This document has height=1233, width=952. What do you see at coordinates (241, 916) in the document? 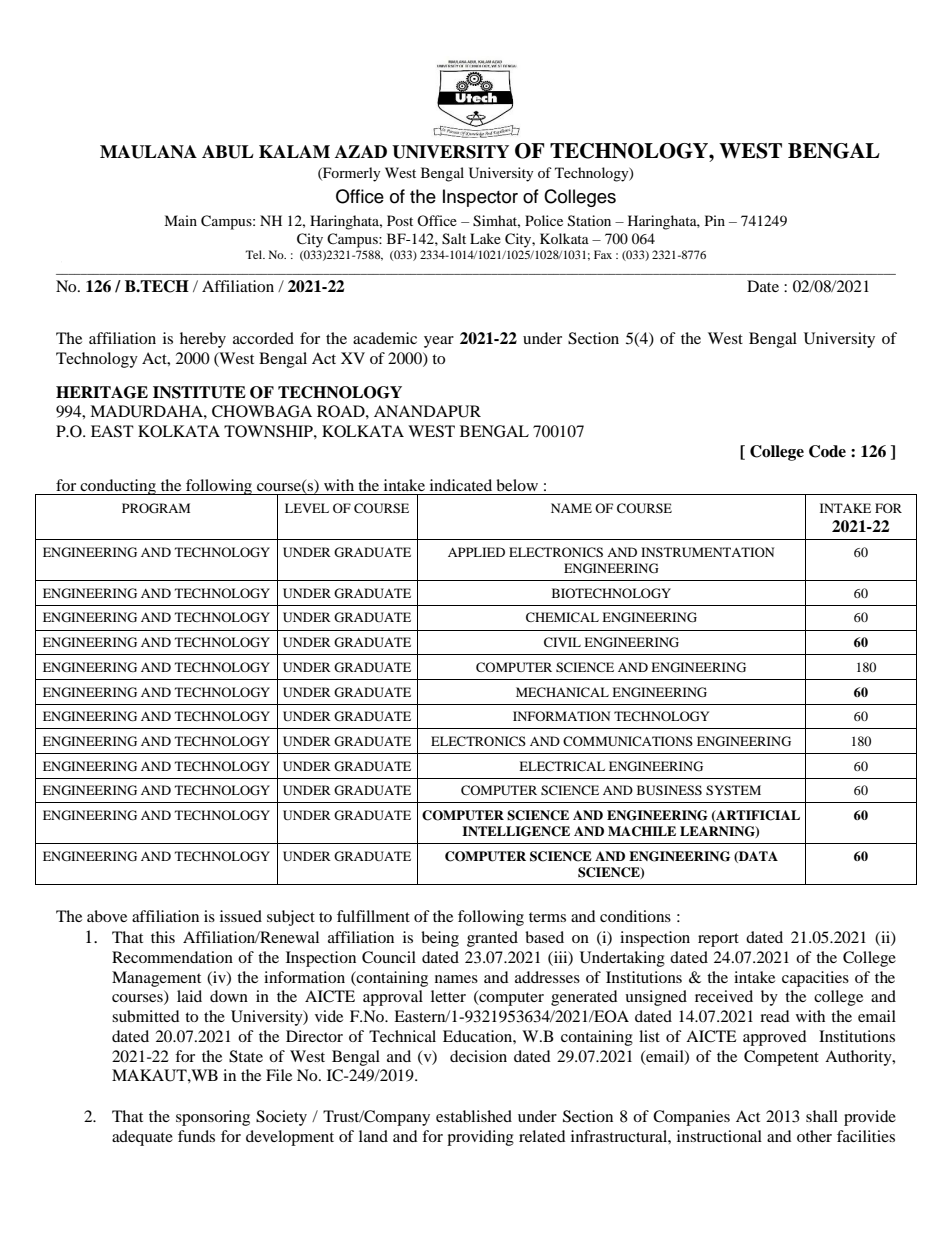
I see `issued` at bounding box center [241, 916].
